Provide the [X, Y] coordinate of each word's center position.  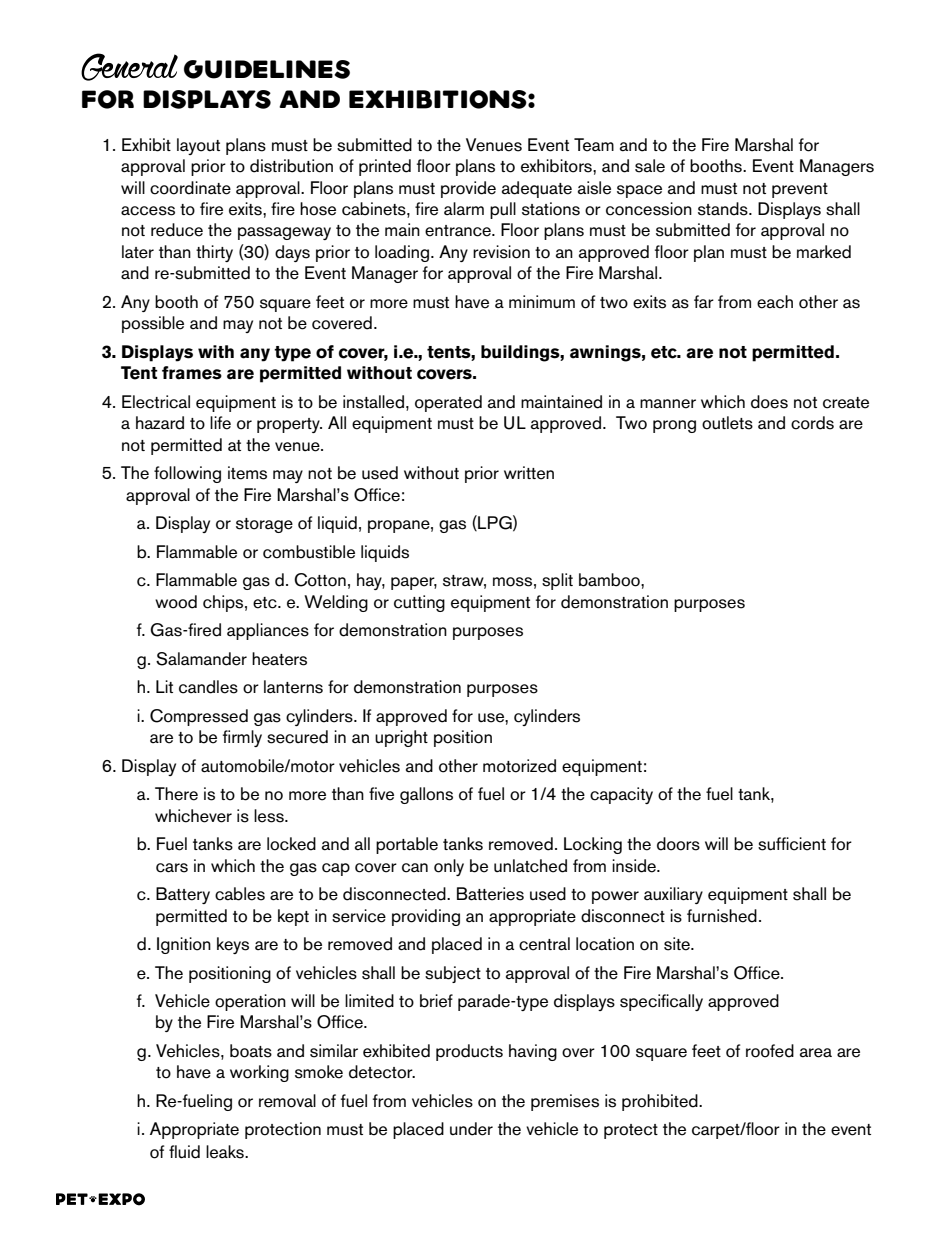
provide [468, 189]
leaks [226, 1152]
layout [198, 146]
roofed [770, 1051]
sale [650, 166]
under [471, 1129]
